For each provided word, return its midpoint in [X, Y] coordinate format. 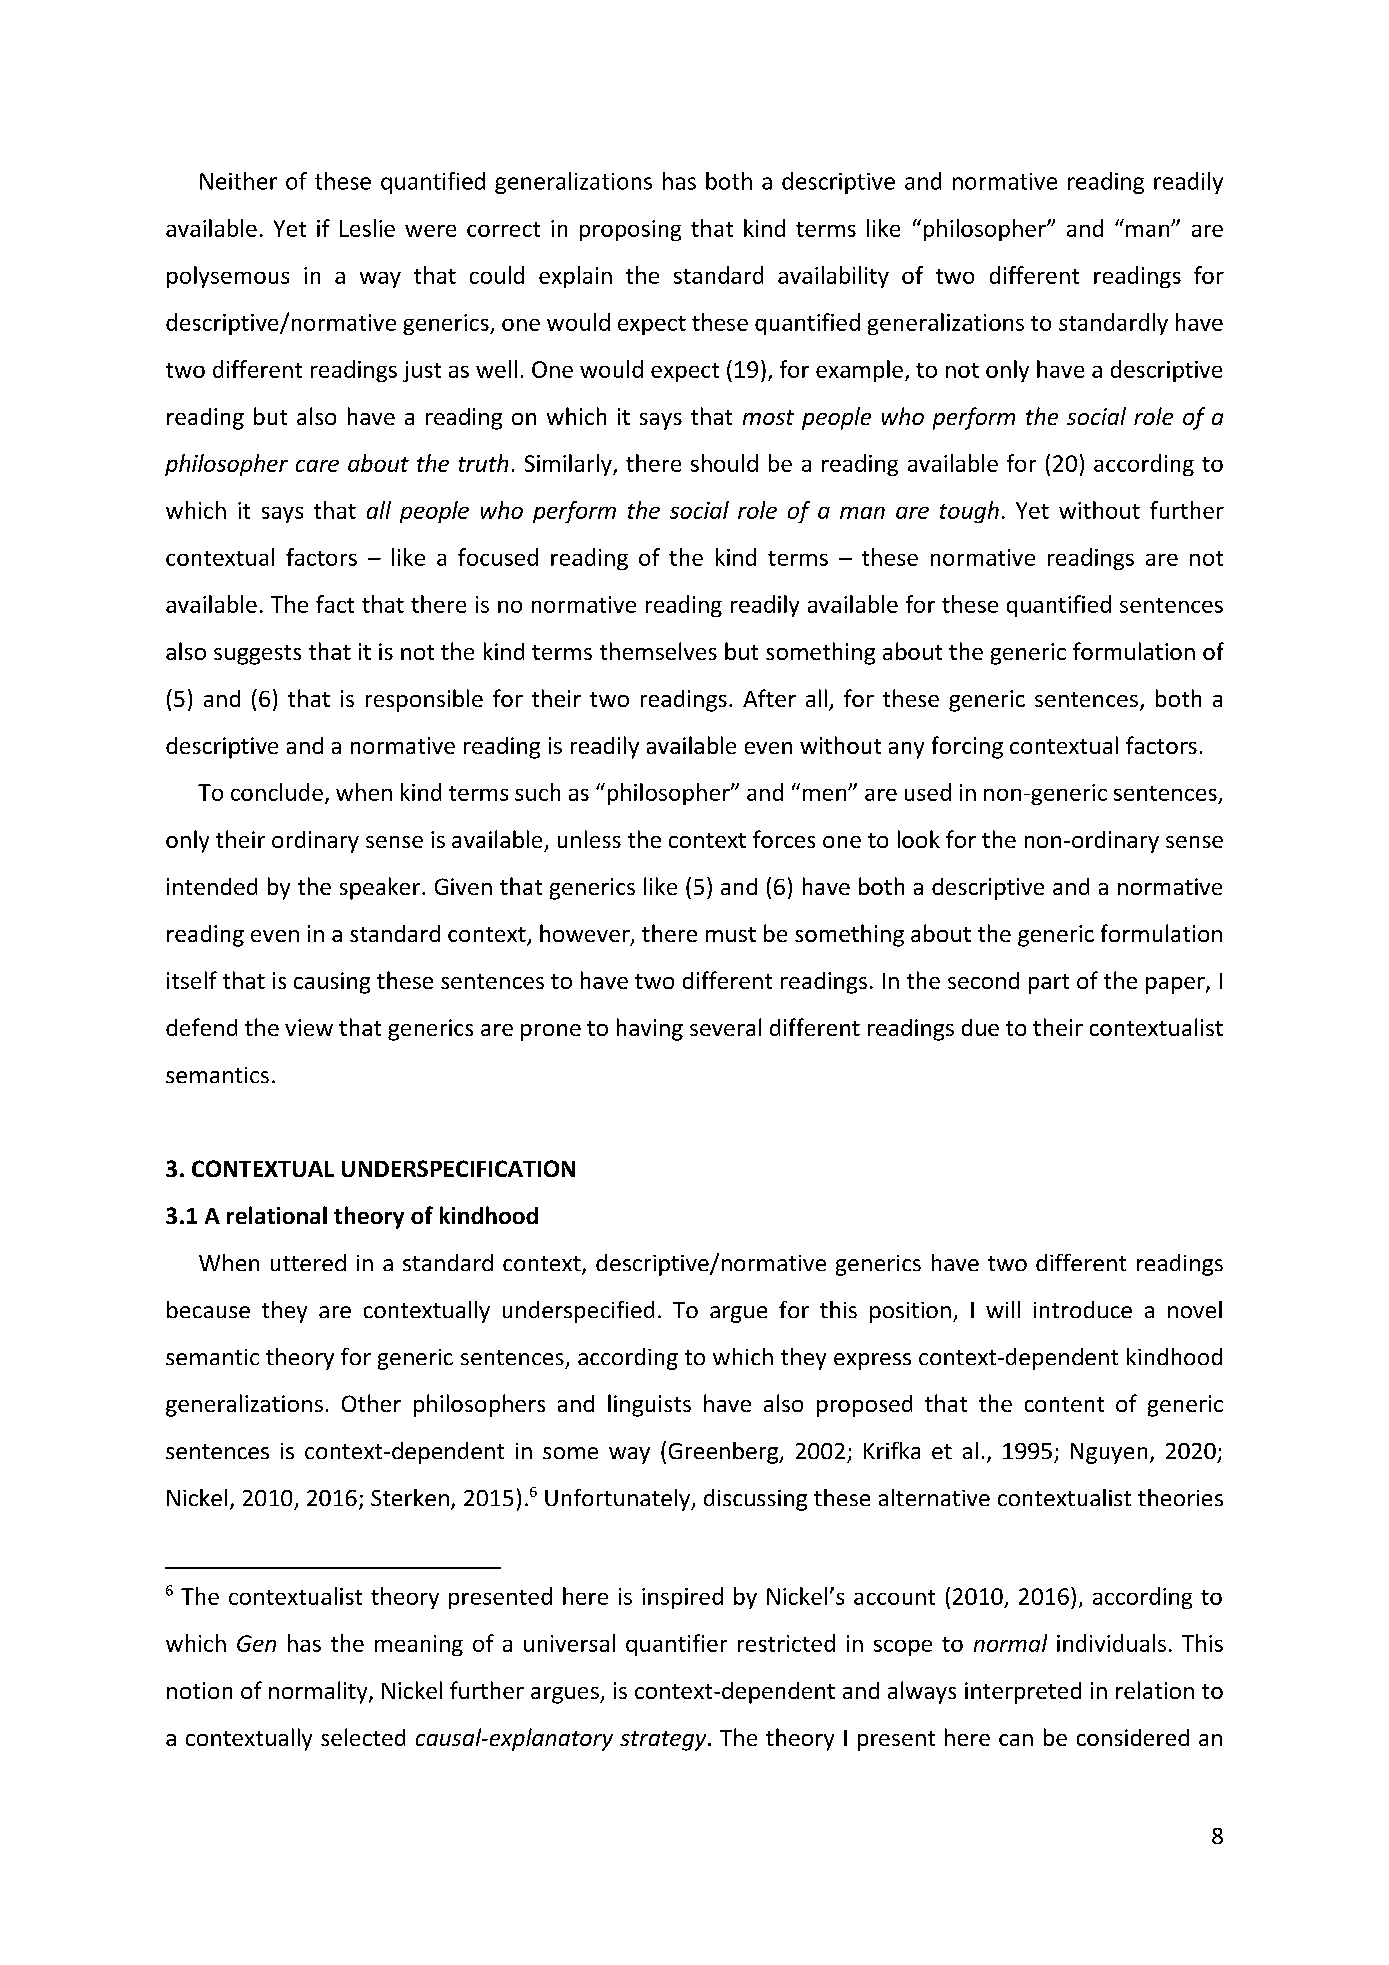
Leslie [367, 228]
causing [332, 983]
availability [833, 277]
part [1049, 984]
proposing [630, 230]
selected [363, 1737]
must [731, 934]
